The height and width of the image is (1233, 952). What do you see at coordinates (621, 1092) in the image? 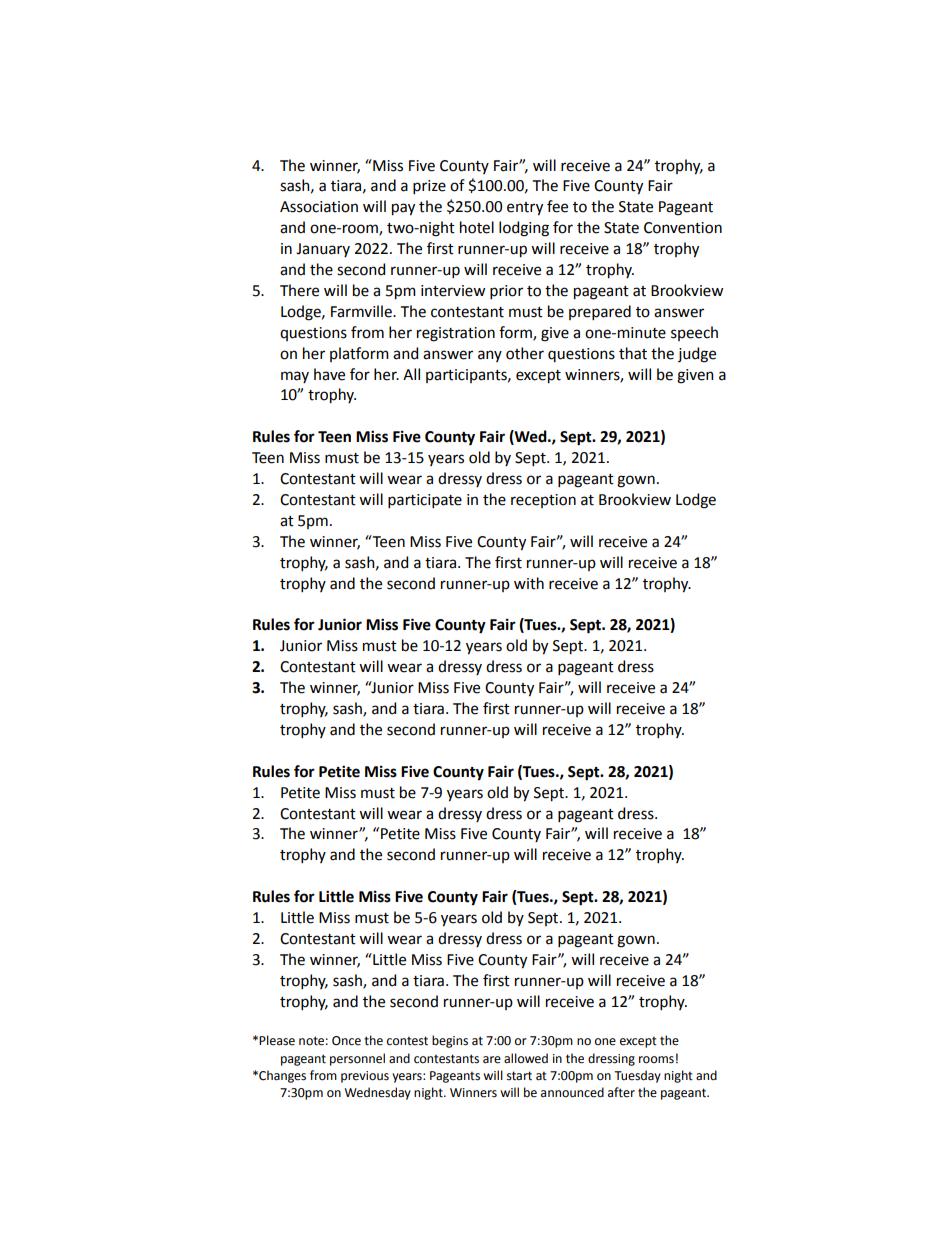
I see `after` at bounding box center [621, 1092].
